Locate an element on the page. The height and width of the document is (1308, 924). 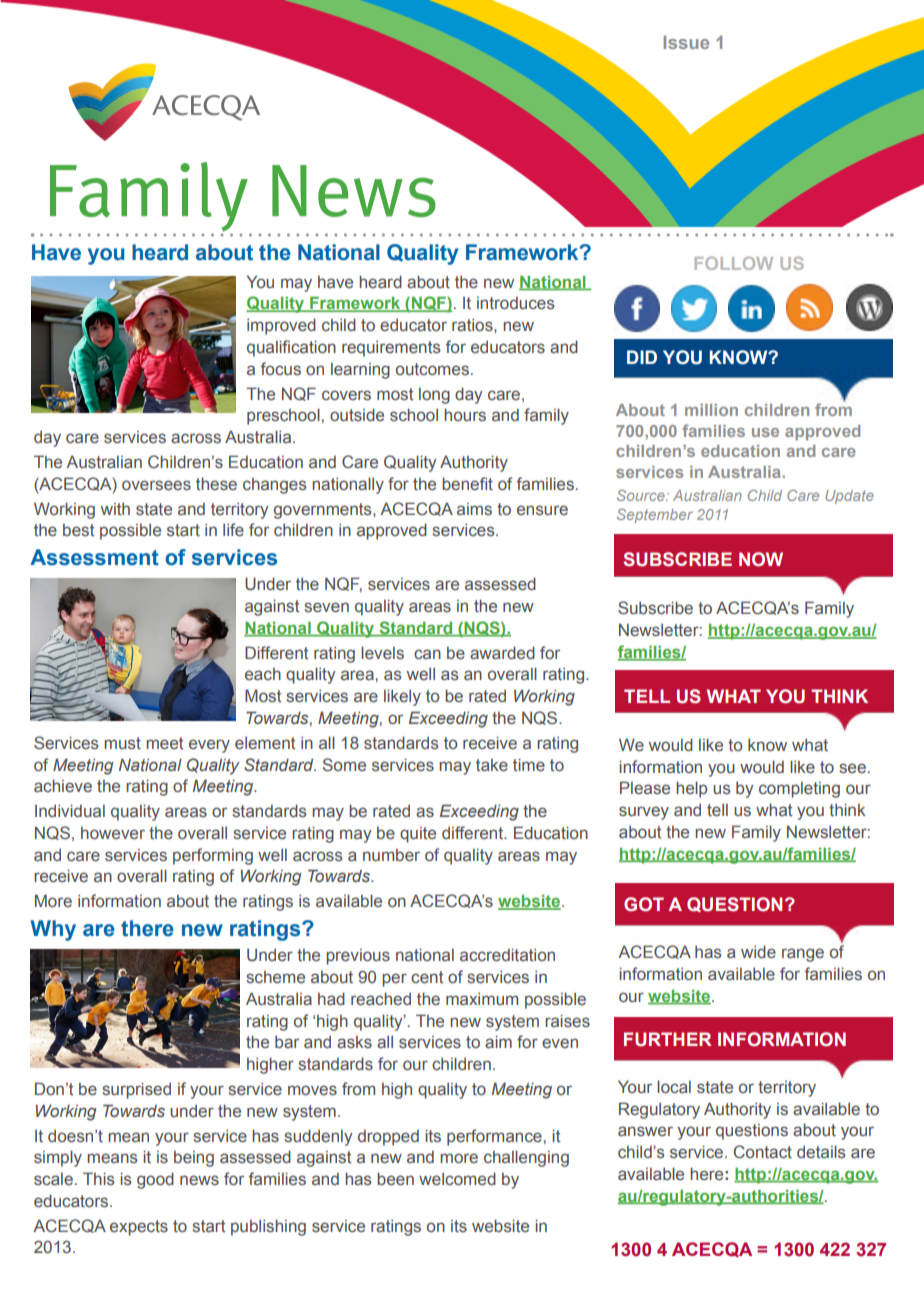
Issue is located at coordinates (686, 42).
